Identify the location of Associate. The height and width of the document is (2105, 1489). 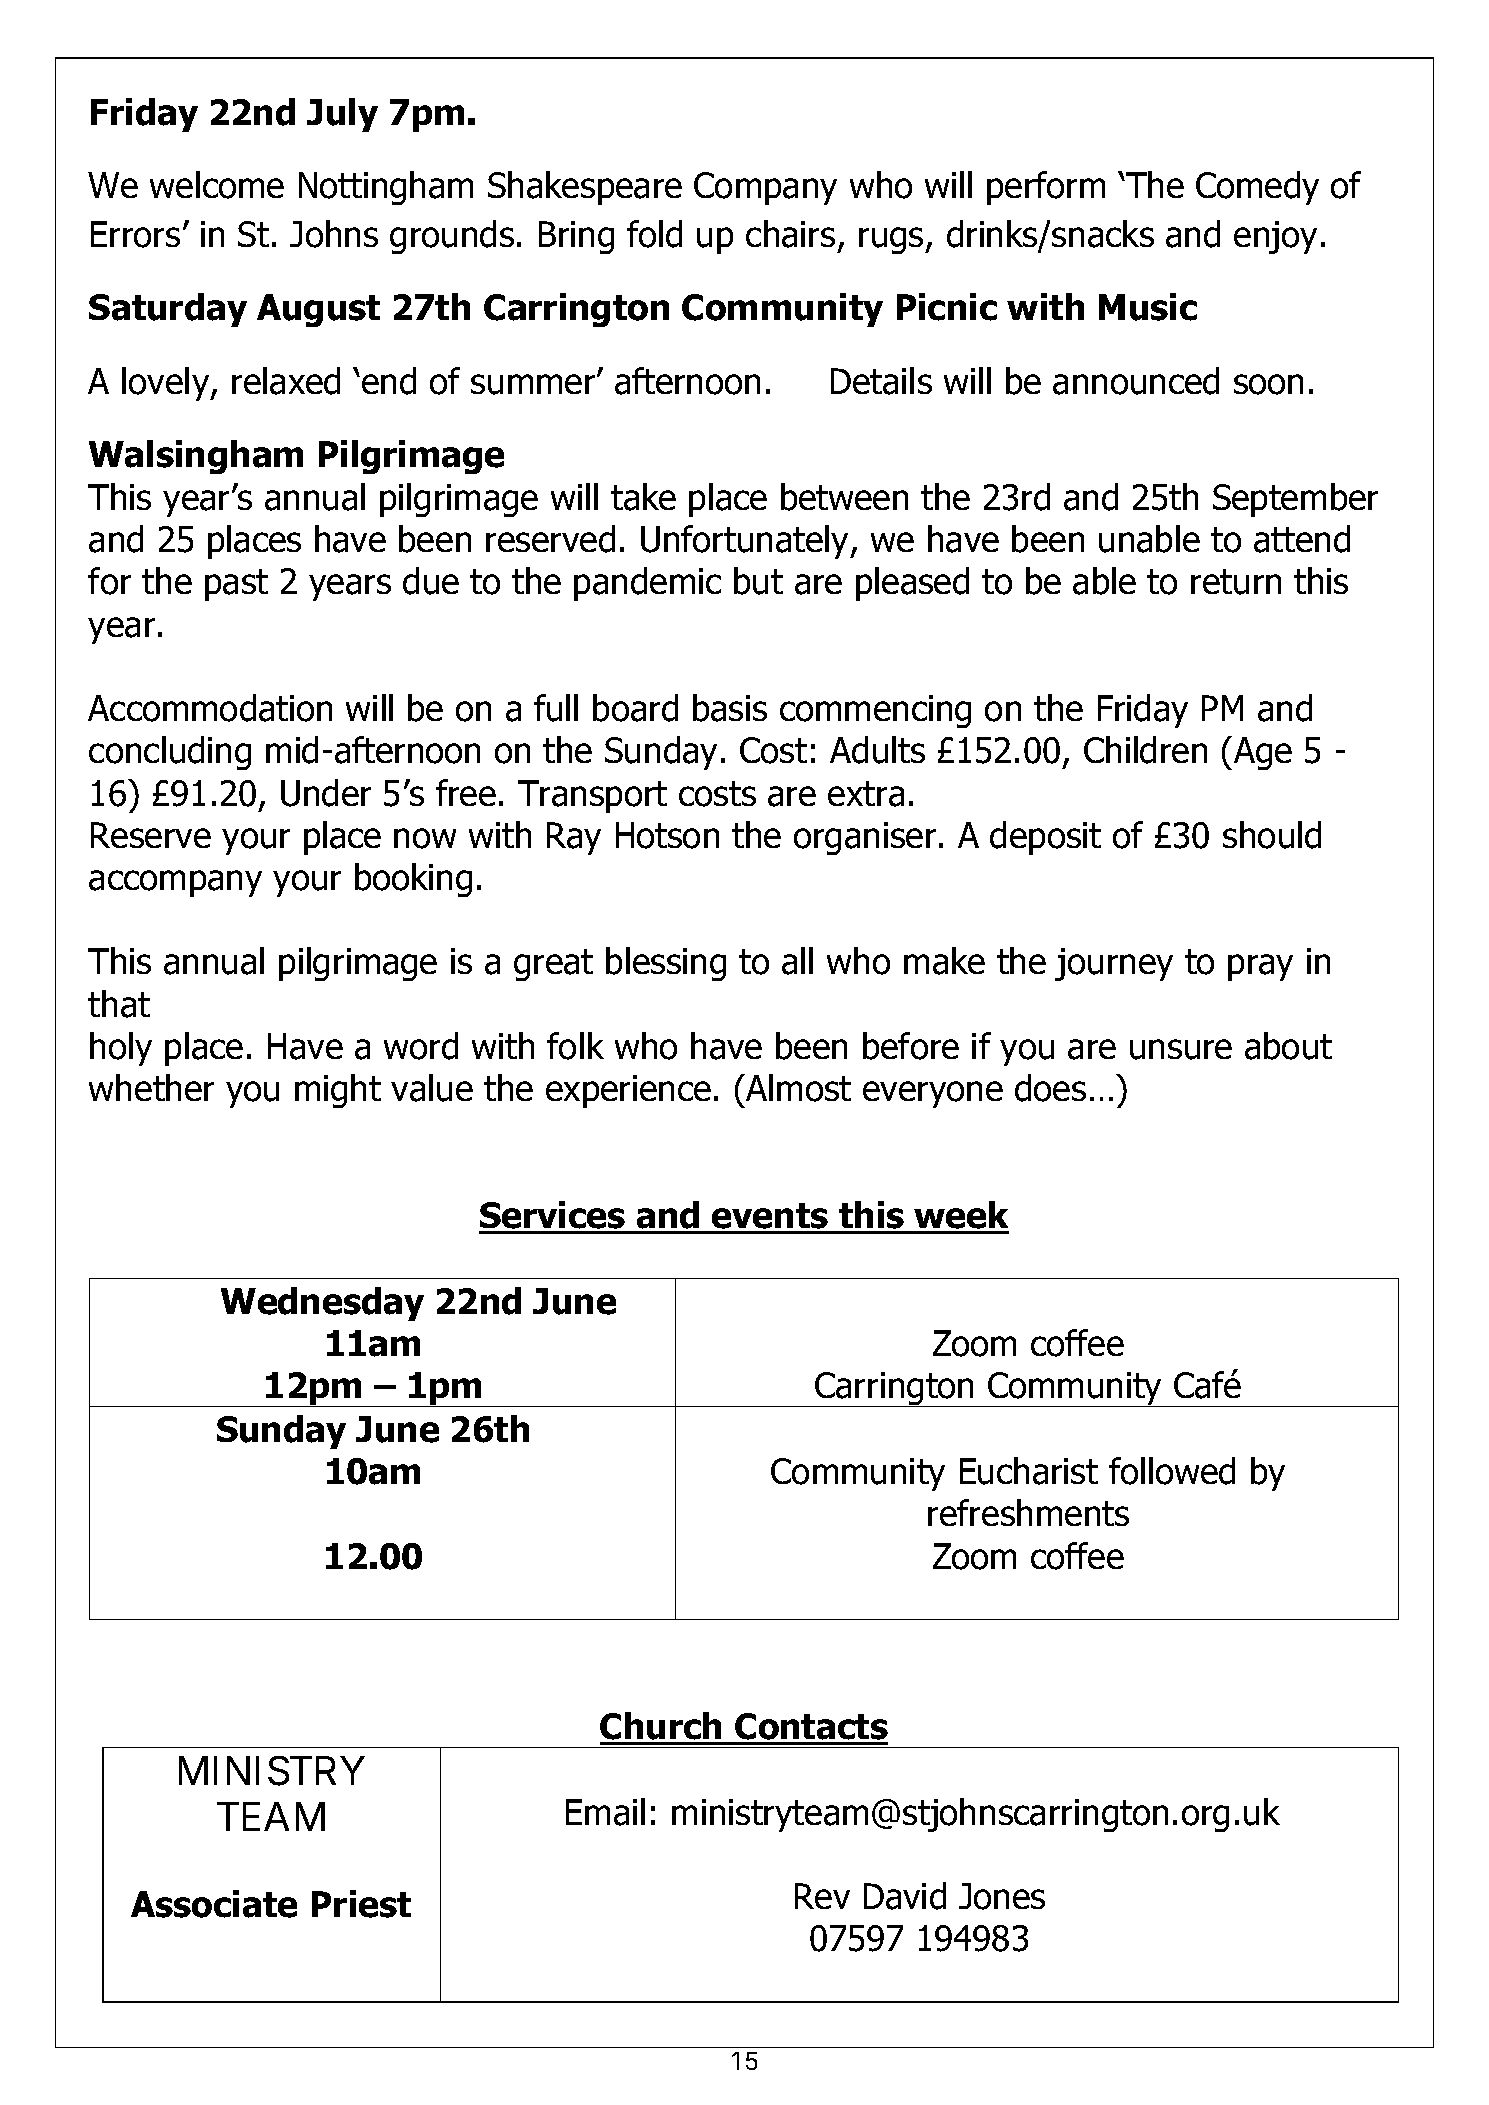
(214, 1904).
